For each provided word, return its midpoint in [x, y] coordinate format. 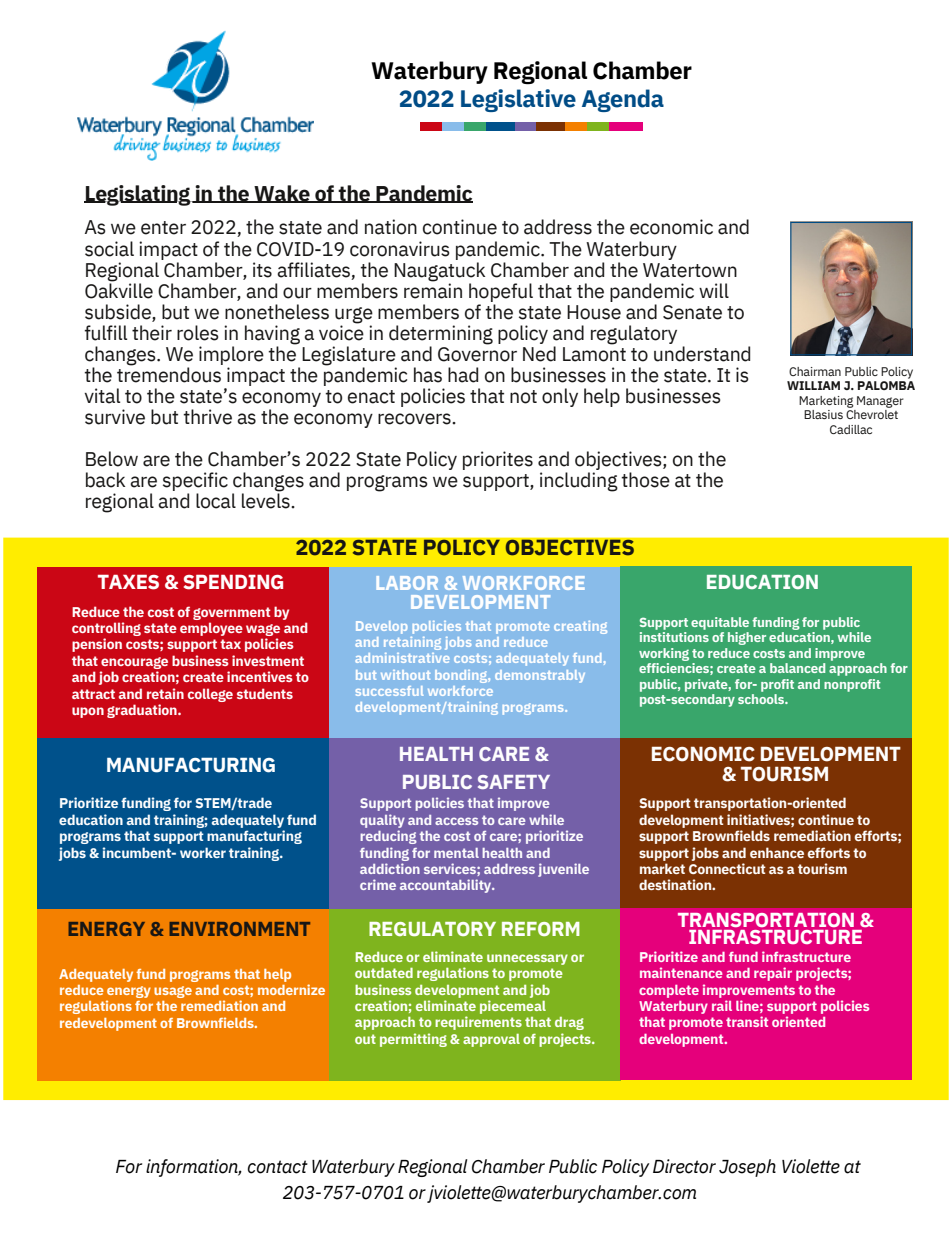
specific [195, 481]
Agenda [623, 100]
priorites [498, 460]
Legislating [138, 195]
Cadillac [851, 429]
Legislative [518, 100]
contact [278, 1167]
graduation [143, 711]
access [456, 821]
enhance [777, 852]
